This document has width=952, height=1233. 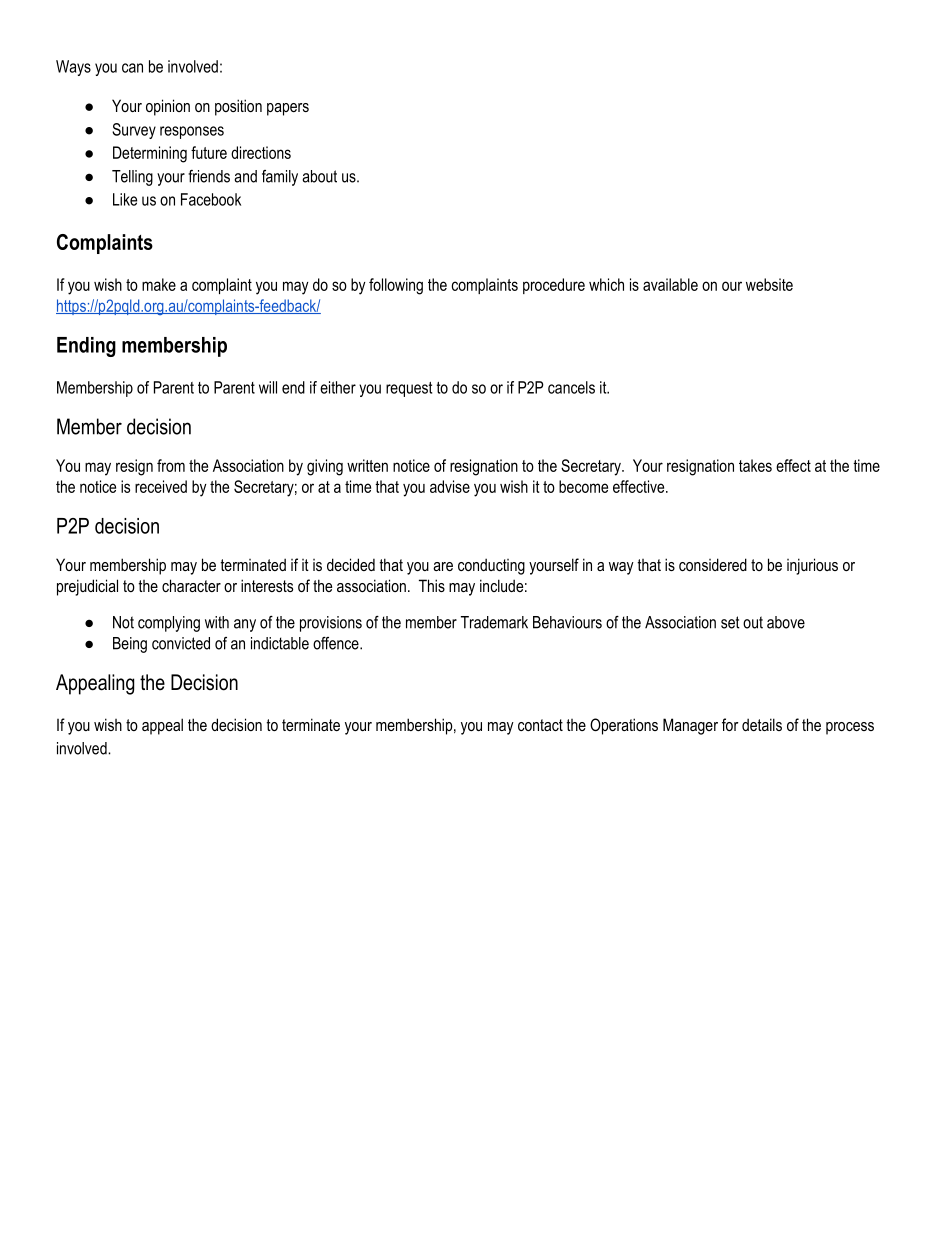 What do you see at coordinates (670, 284) in the document?
I see `available` at bounding box center [670, 284].
